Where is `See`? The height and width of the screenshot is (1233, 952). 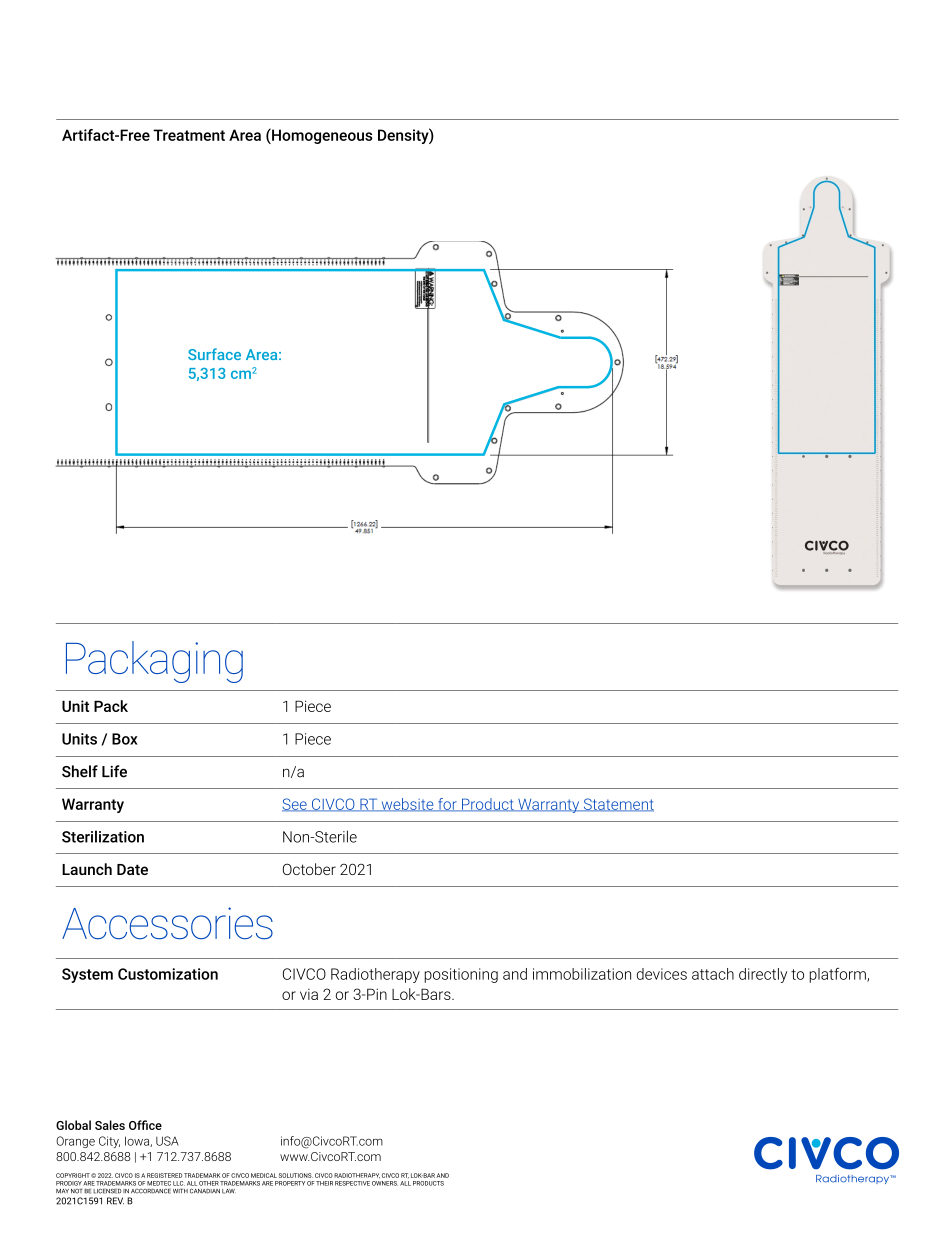
See is located at coordinates (295, 805).
